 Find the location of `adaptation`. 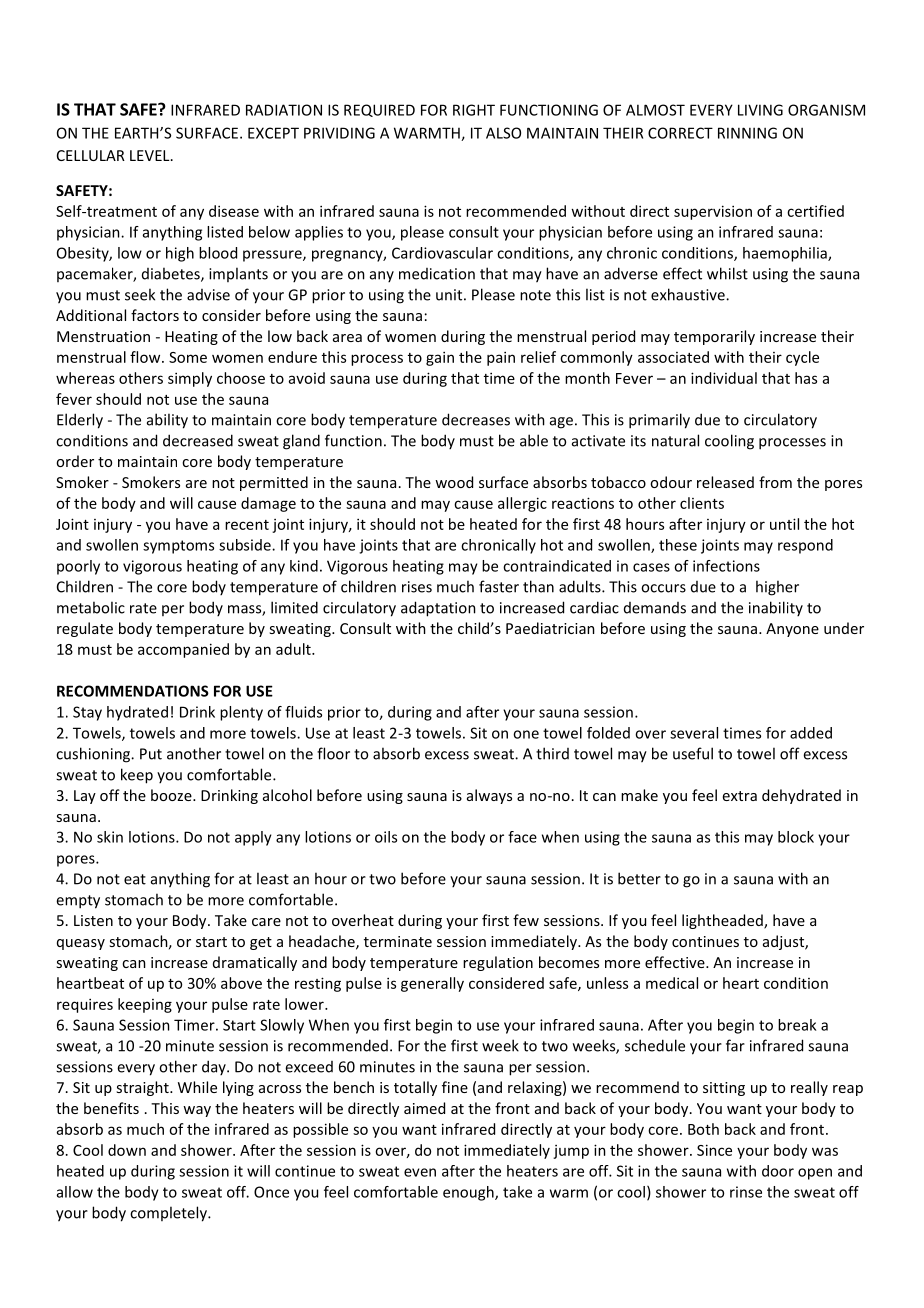

adaptation is located at coordinates (438, 609).
